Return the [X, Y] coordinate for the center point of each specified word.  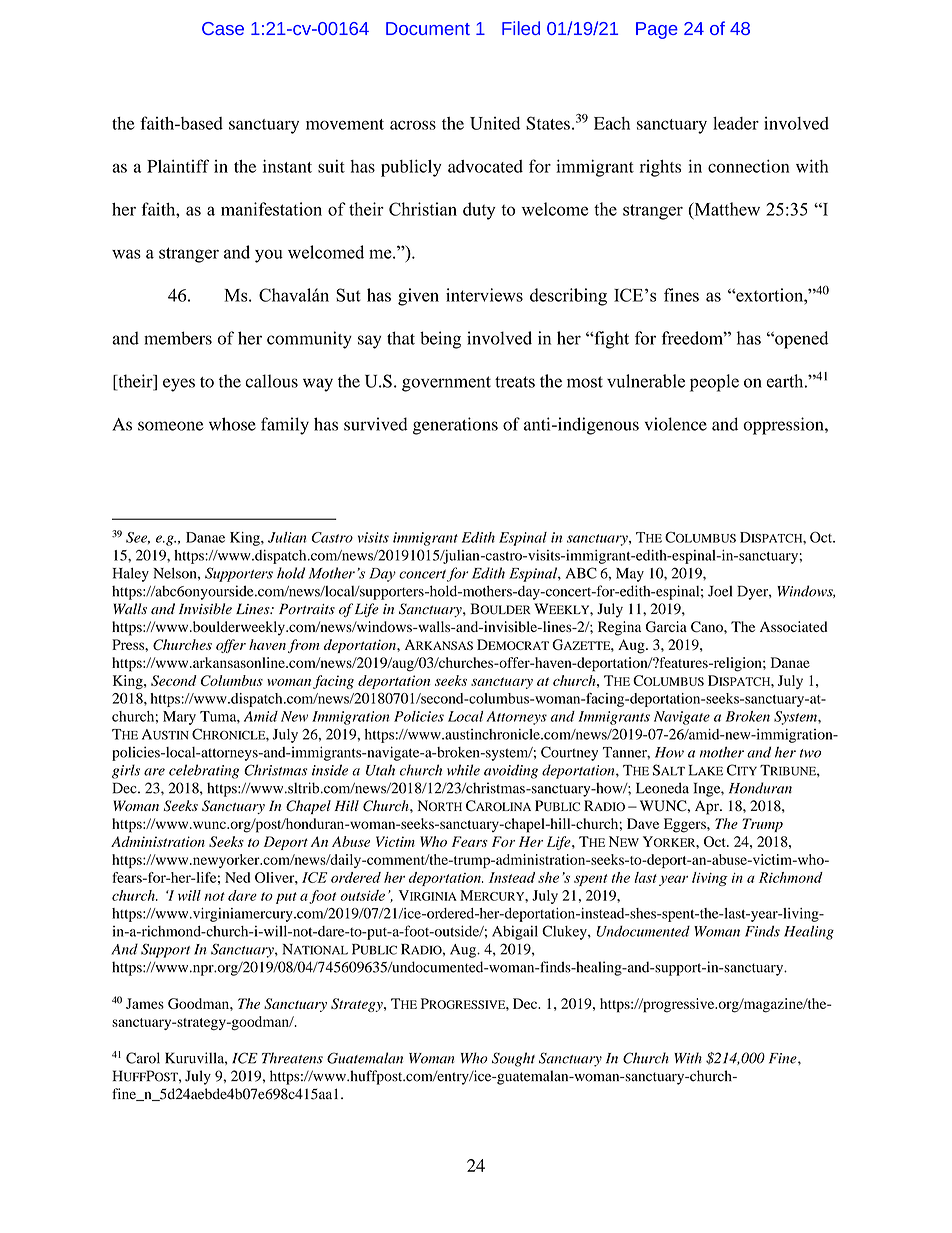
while [463, 770]
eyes [179, 385]
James [145, 1003]
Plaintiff [178, 166]
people [714, 383]
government [446, 384]
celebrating [204, 771]
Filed [521, 28]
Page [657, 30]
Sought [513, 1059]
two [810, 753]
